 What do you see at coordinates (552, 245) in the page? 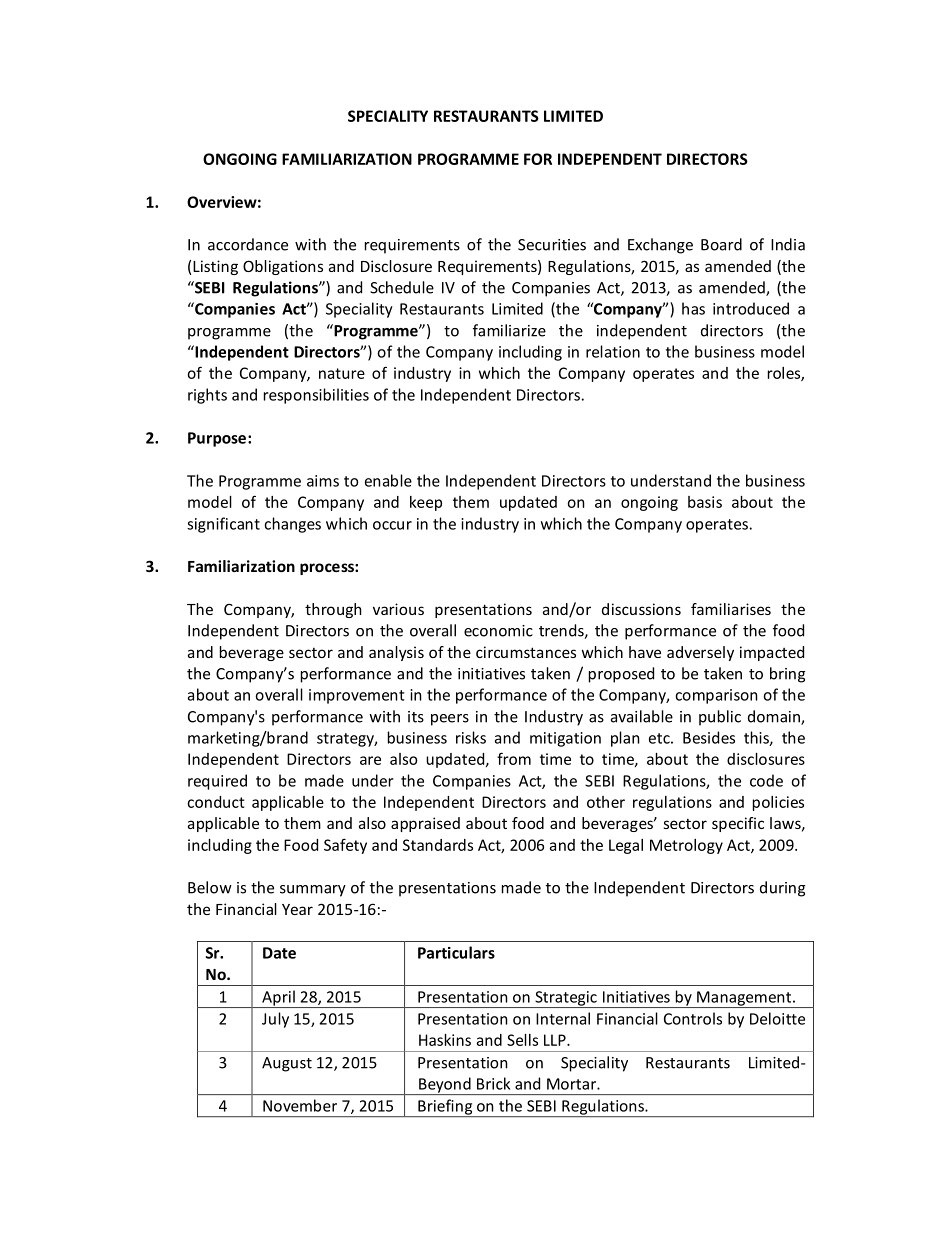
I see `Securities` at bounding box center [552, 245].
